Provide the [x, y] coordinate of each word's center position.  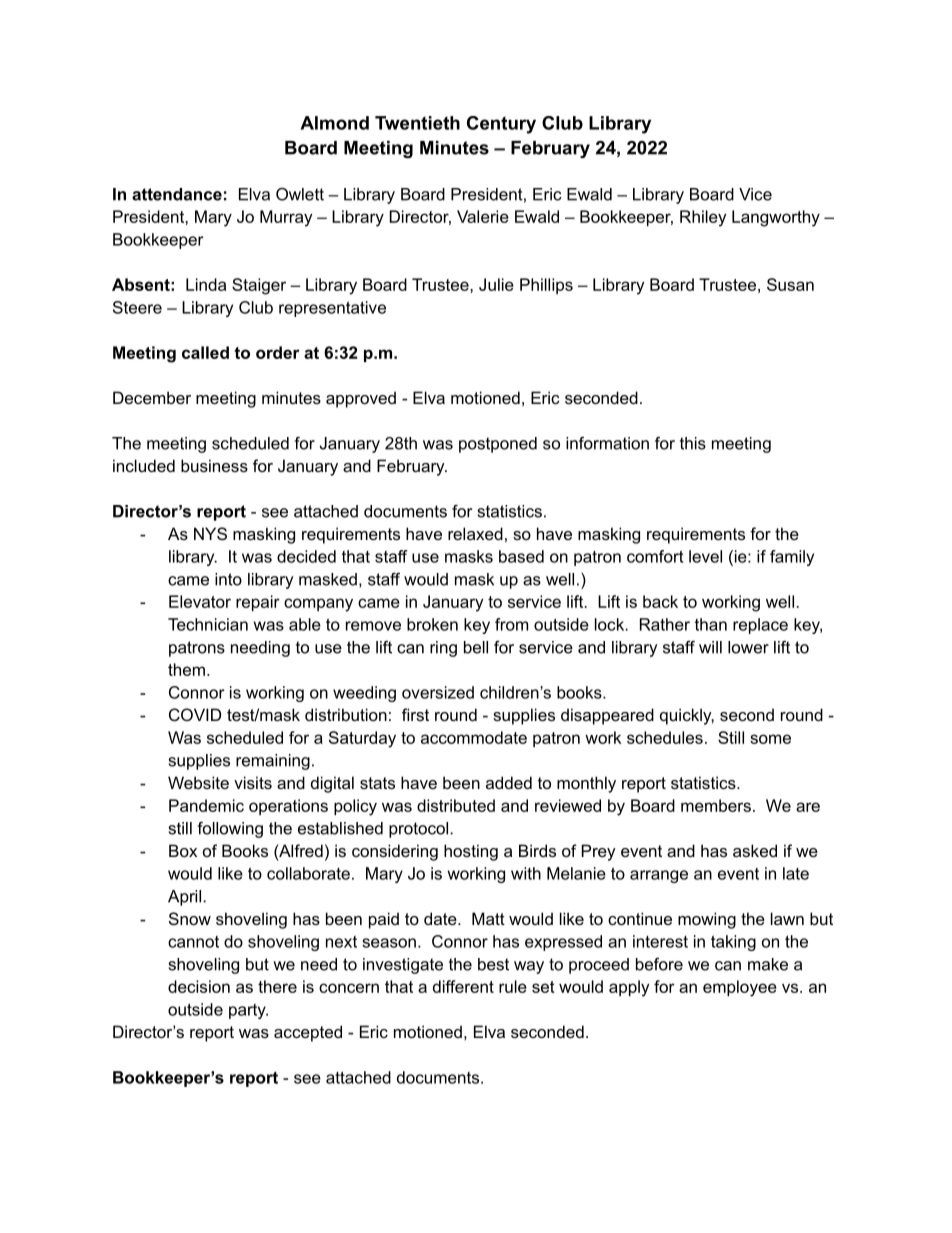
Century [501, 125]
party [248, 1011]
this [693, 443]
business [214, 465]
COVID [195, 714]
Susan [790, 284]
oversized [438, 692]
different [463, 986]
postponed [498, 445]
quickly [687, 716]
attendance [177, 194]
